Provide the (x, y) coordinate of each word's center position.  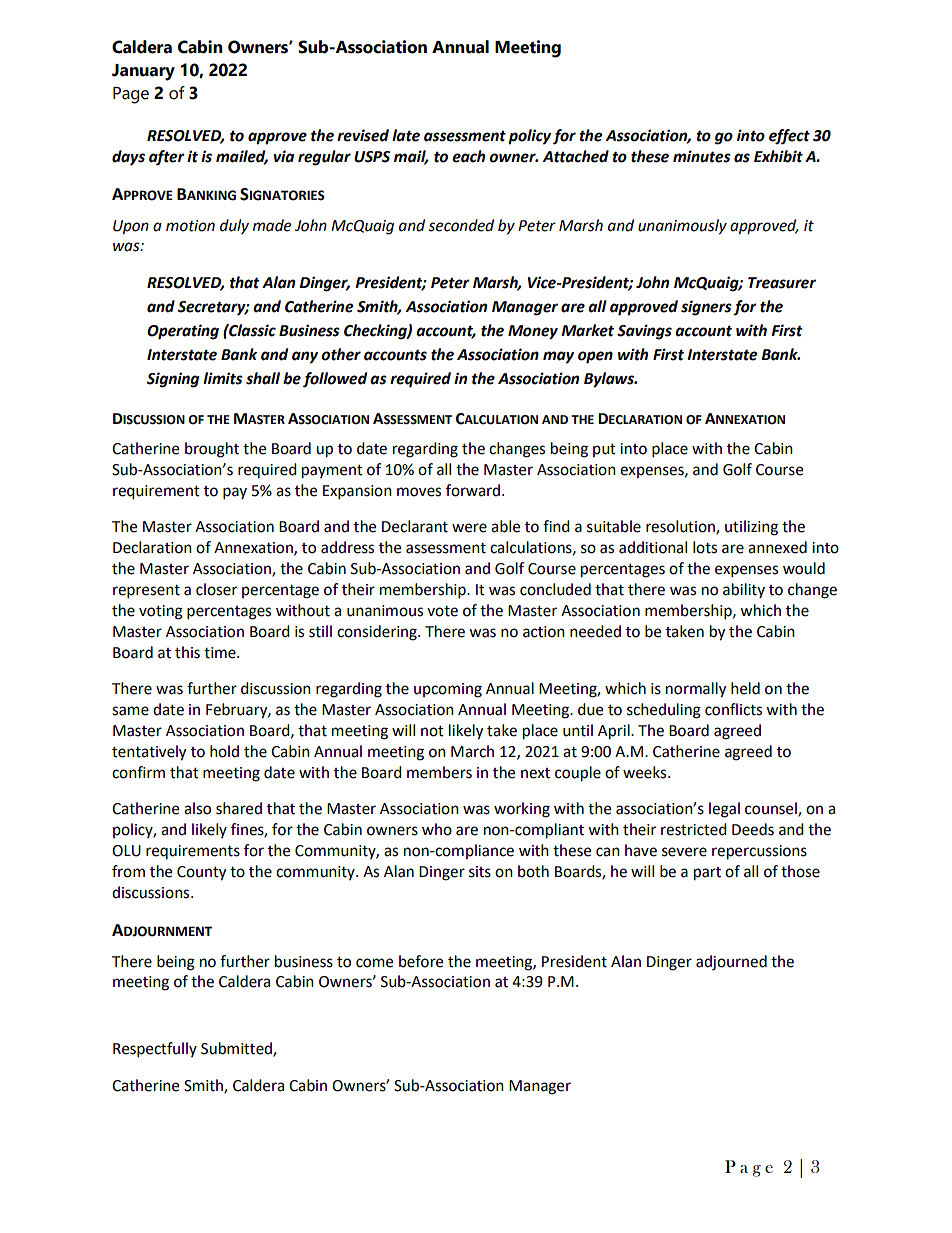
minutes (702, 156)
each (468, 156)
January (143, 72)
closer (216, 589)
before (421, 961)
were (469, 528)
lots (705, 547)
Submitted (237, 1049)
